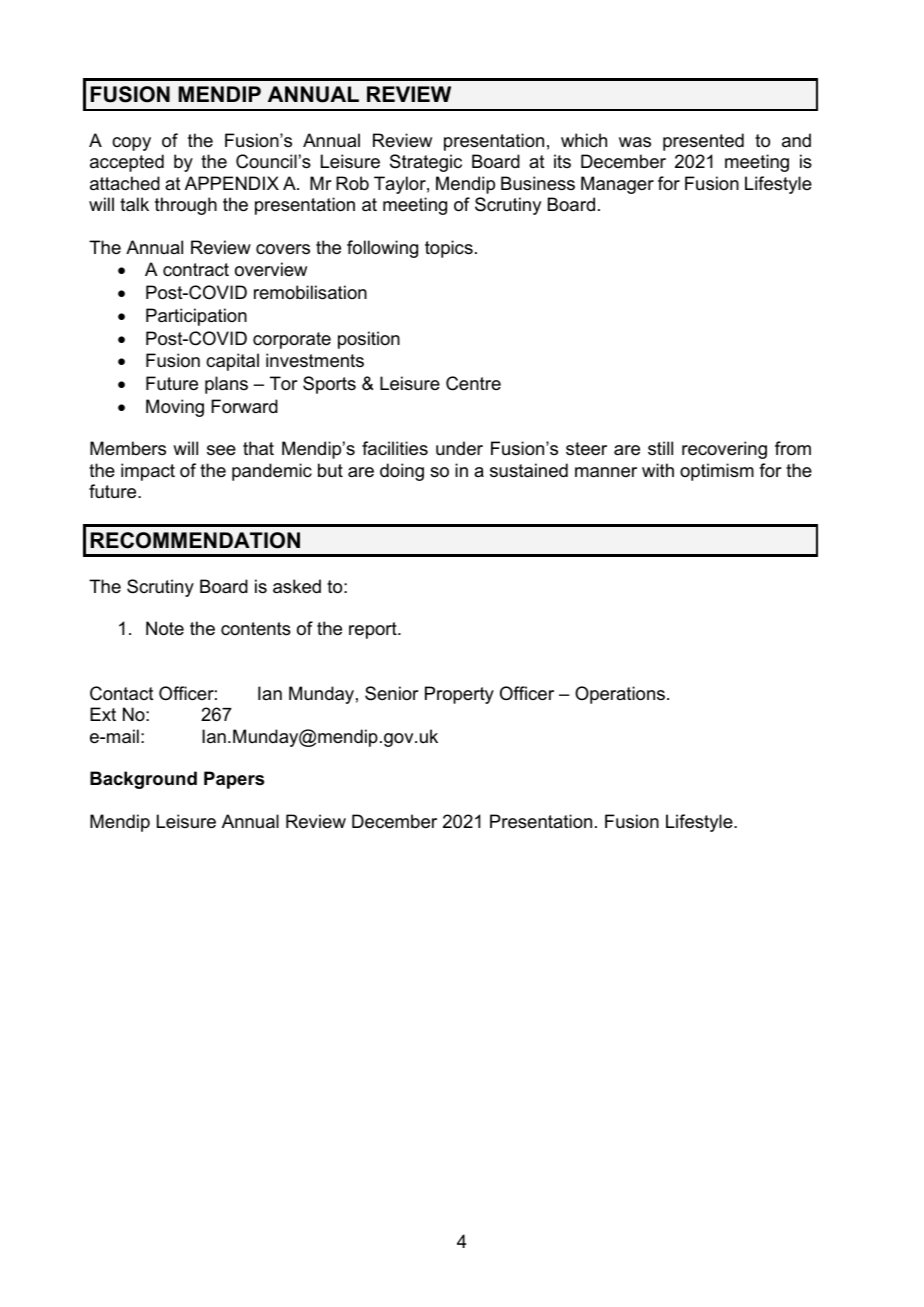  Describe the element at coordinates (703, 142) in the screenshot. I see `presented` at that location.
